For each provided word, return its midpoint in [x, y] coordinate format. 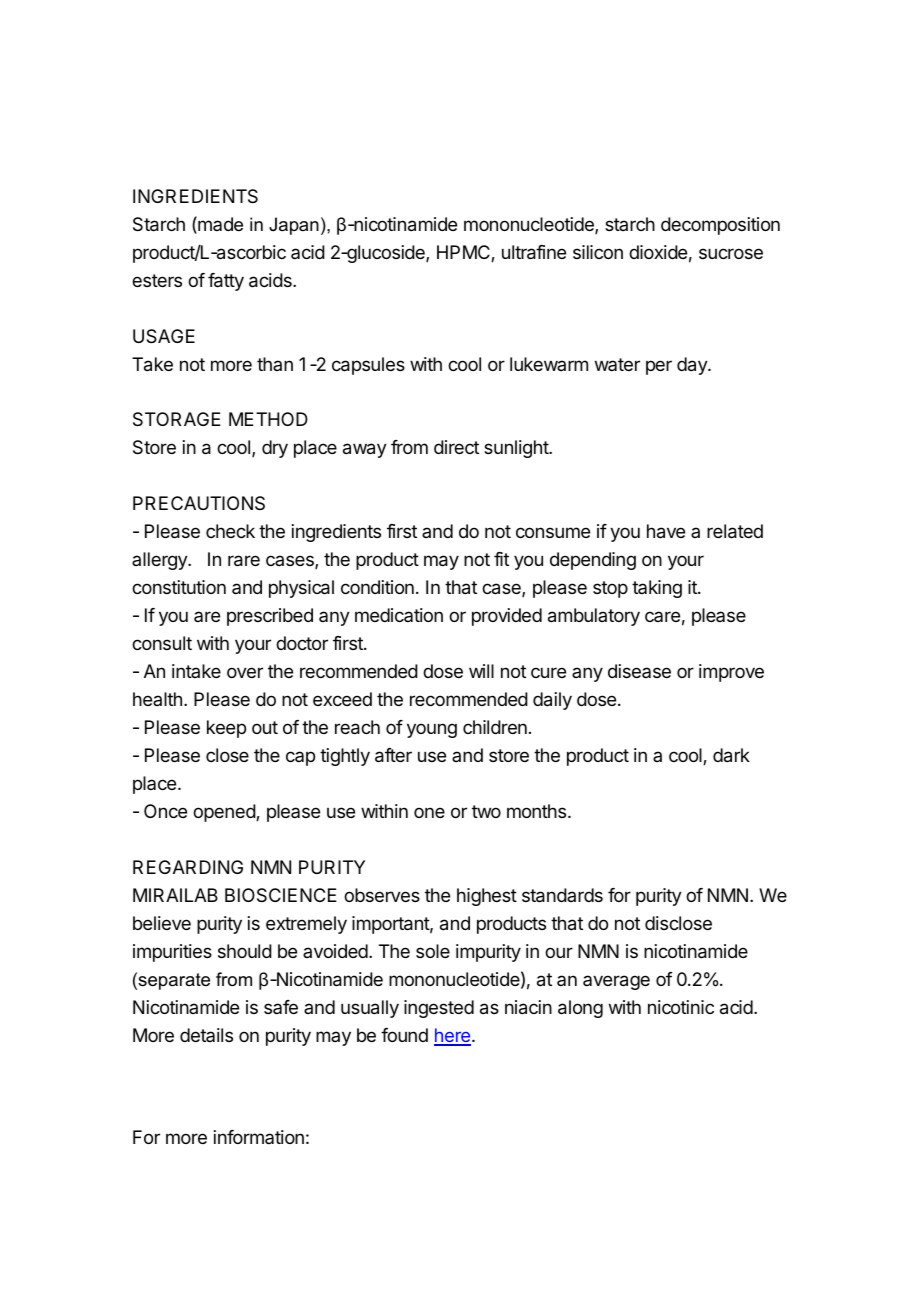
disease [639, 671]
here [453, 1036]
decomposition [720, 226]
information [259, 1137]
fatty [226, 282]
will [481, 671]
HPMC [464, 253]
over [245, 672]
